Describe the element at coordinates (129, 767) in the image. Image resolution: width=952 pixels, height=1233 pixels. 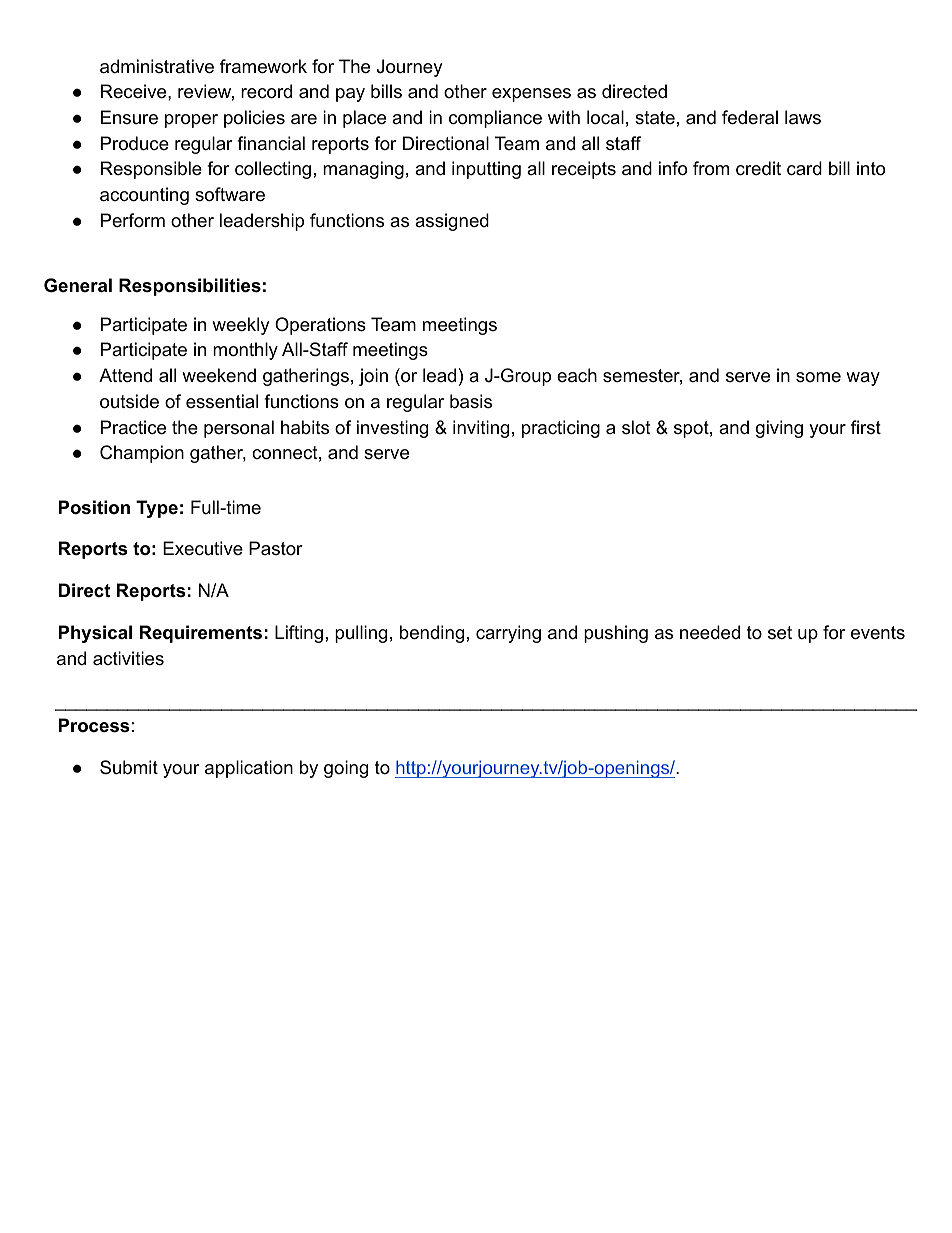
I see `Submit` at that location.
